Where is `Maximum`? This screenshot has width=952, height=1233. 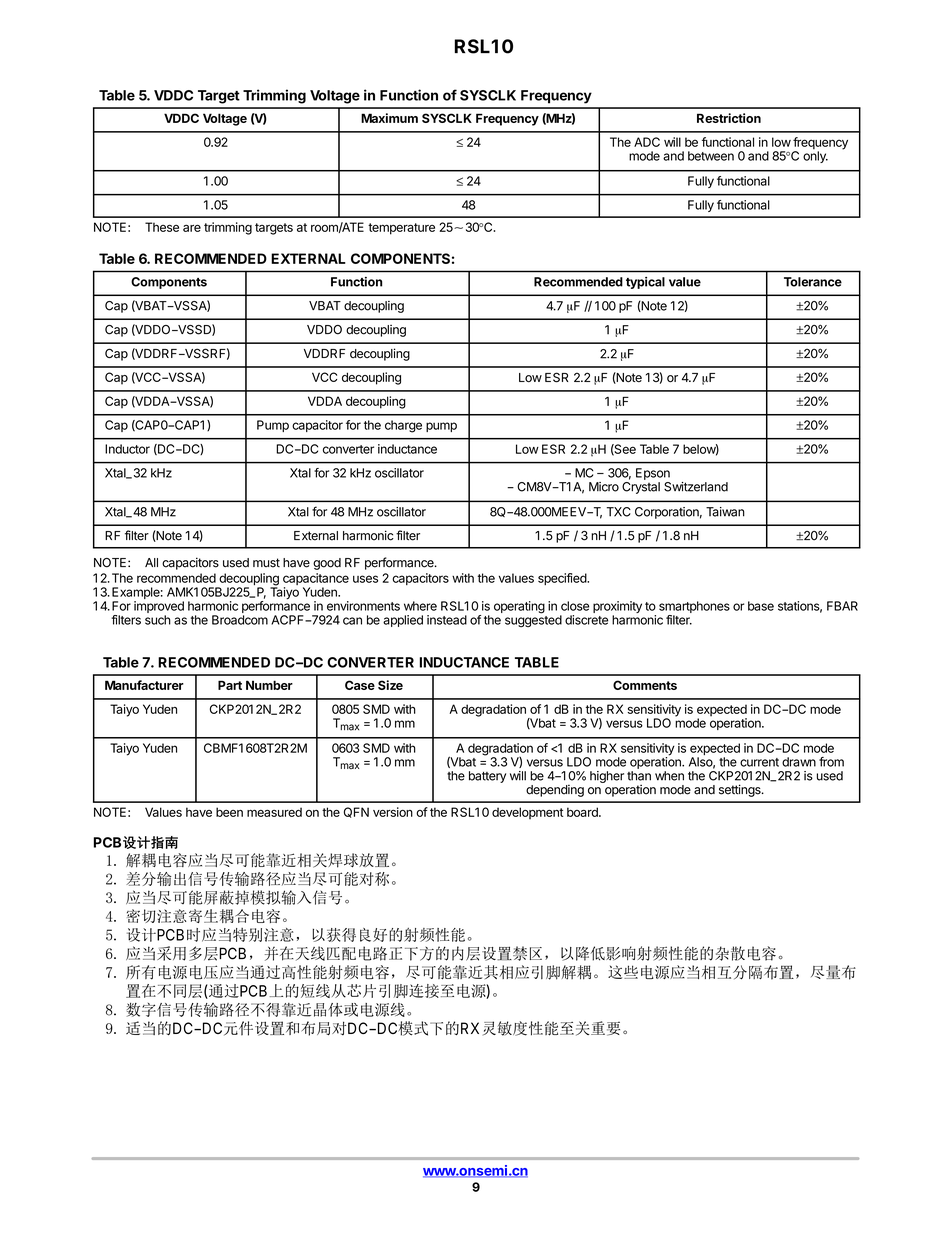
Maximum is located at coordinates (389, 118).
